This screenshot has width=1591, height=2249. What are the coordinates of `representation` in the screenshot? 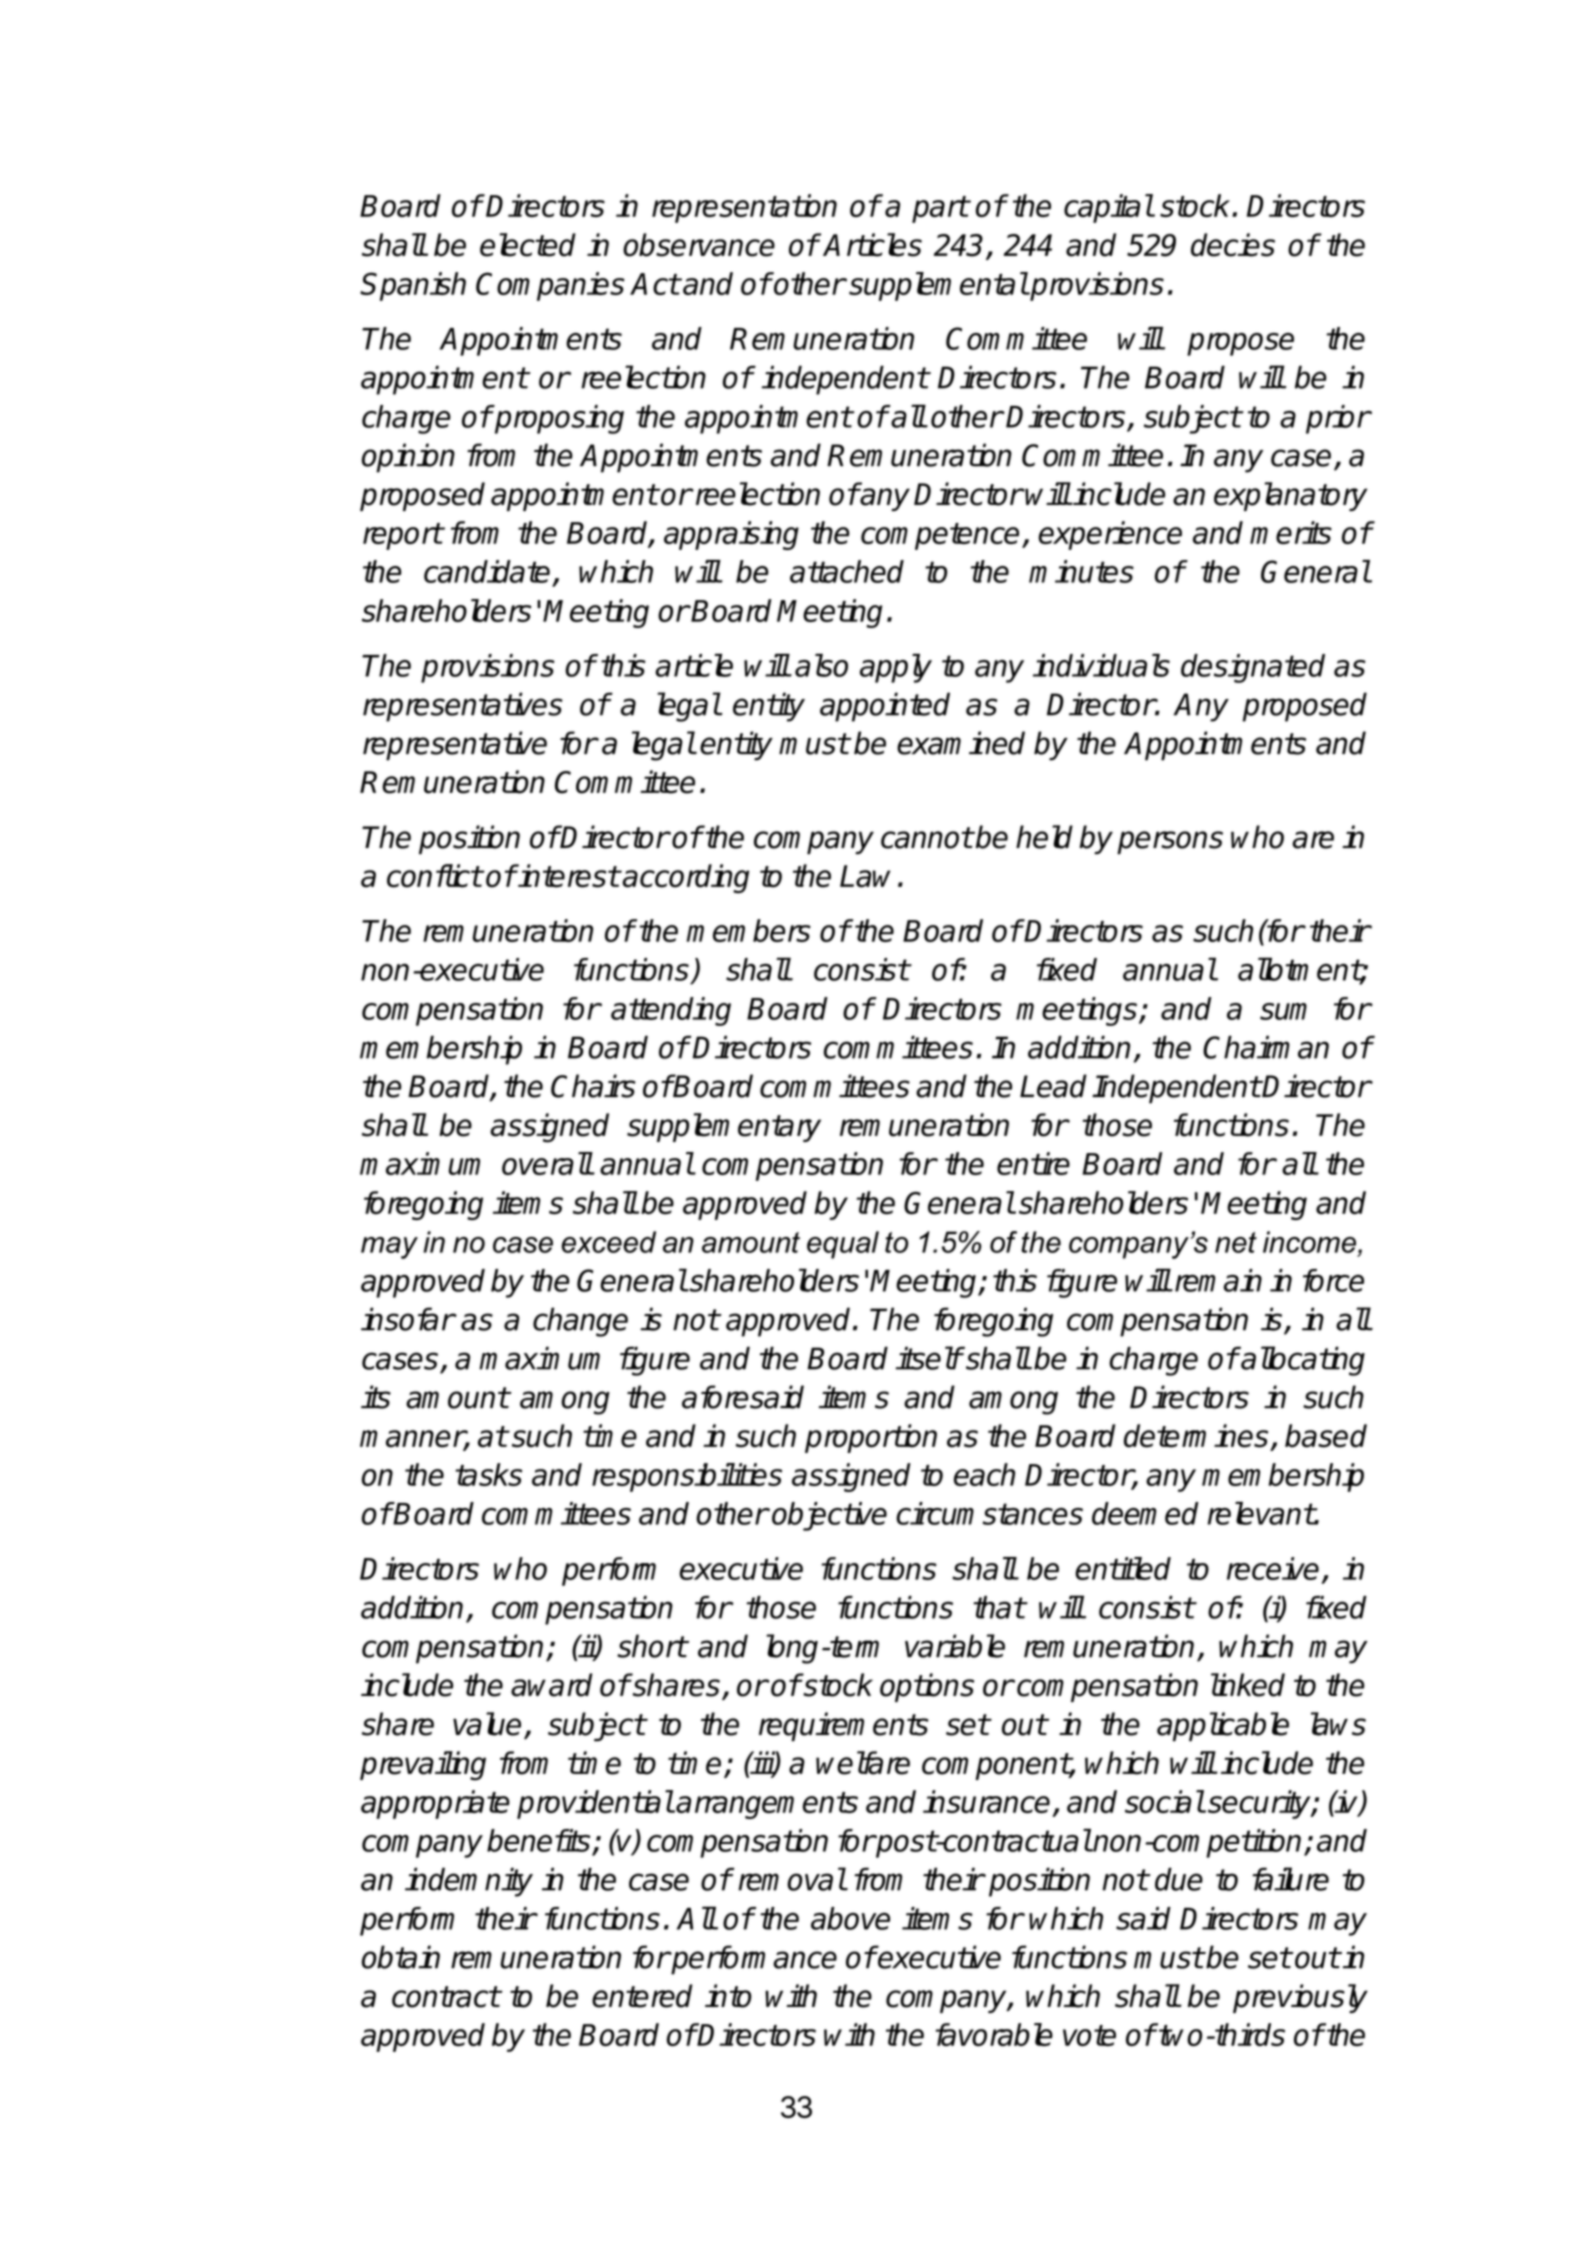 It's located at (744, 208).
